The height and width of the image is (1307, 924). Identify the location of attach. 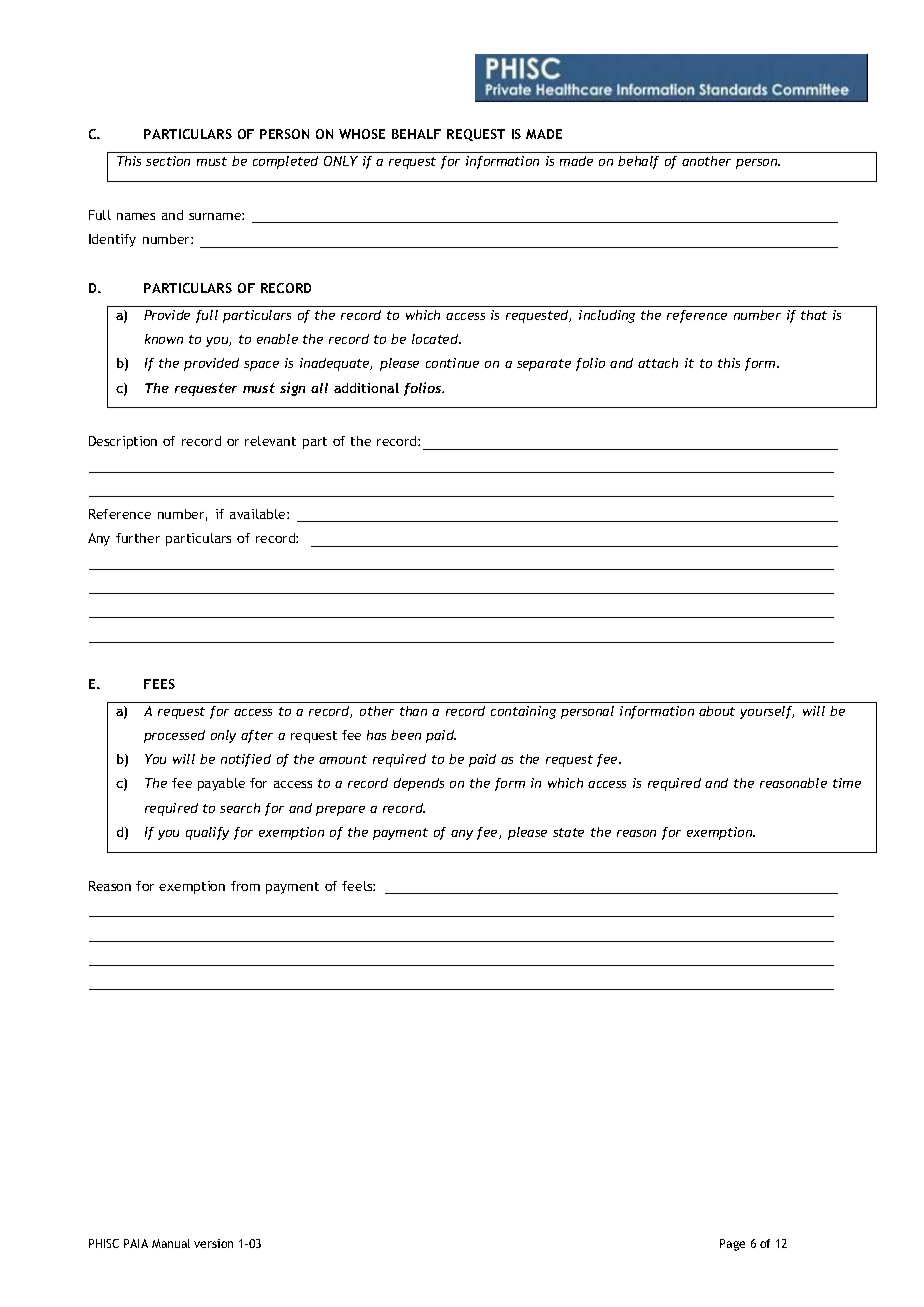
(658, 363).
